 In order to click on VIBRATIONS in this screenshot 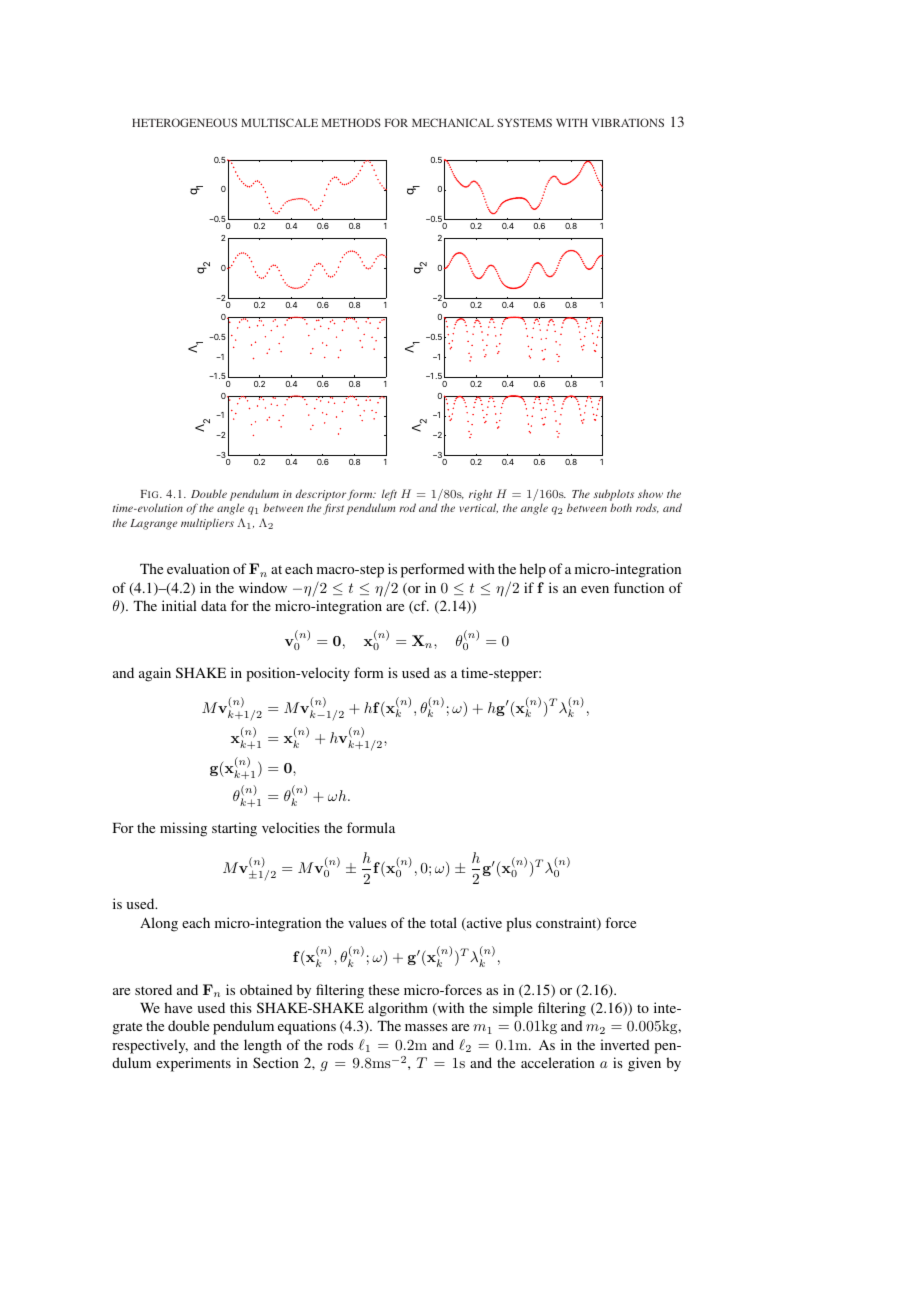, I will do `click(628, 122)`.
